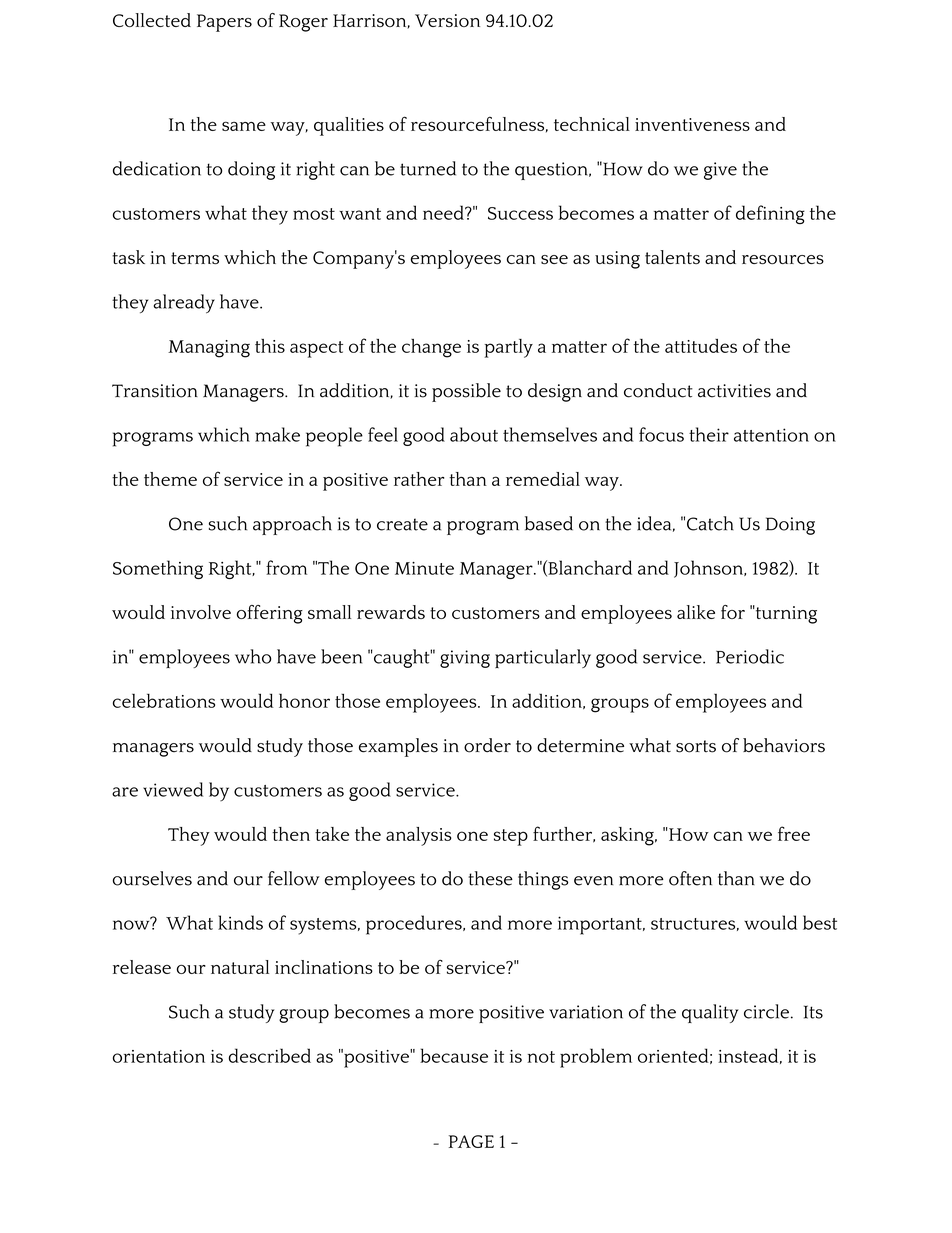 The image size is (952, 1233). What do you see at coordinates (511, 837) in the document?
I see `step` at bounding box center [511, 837].
